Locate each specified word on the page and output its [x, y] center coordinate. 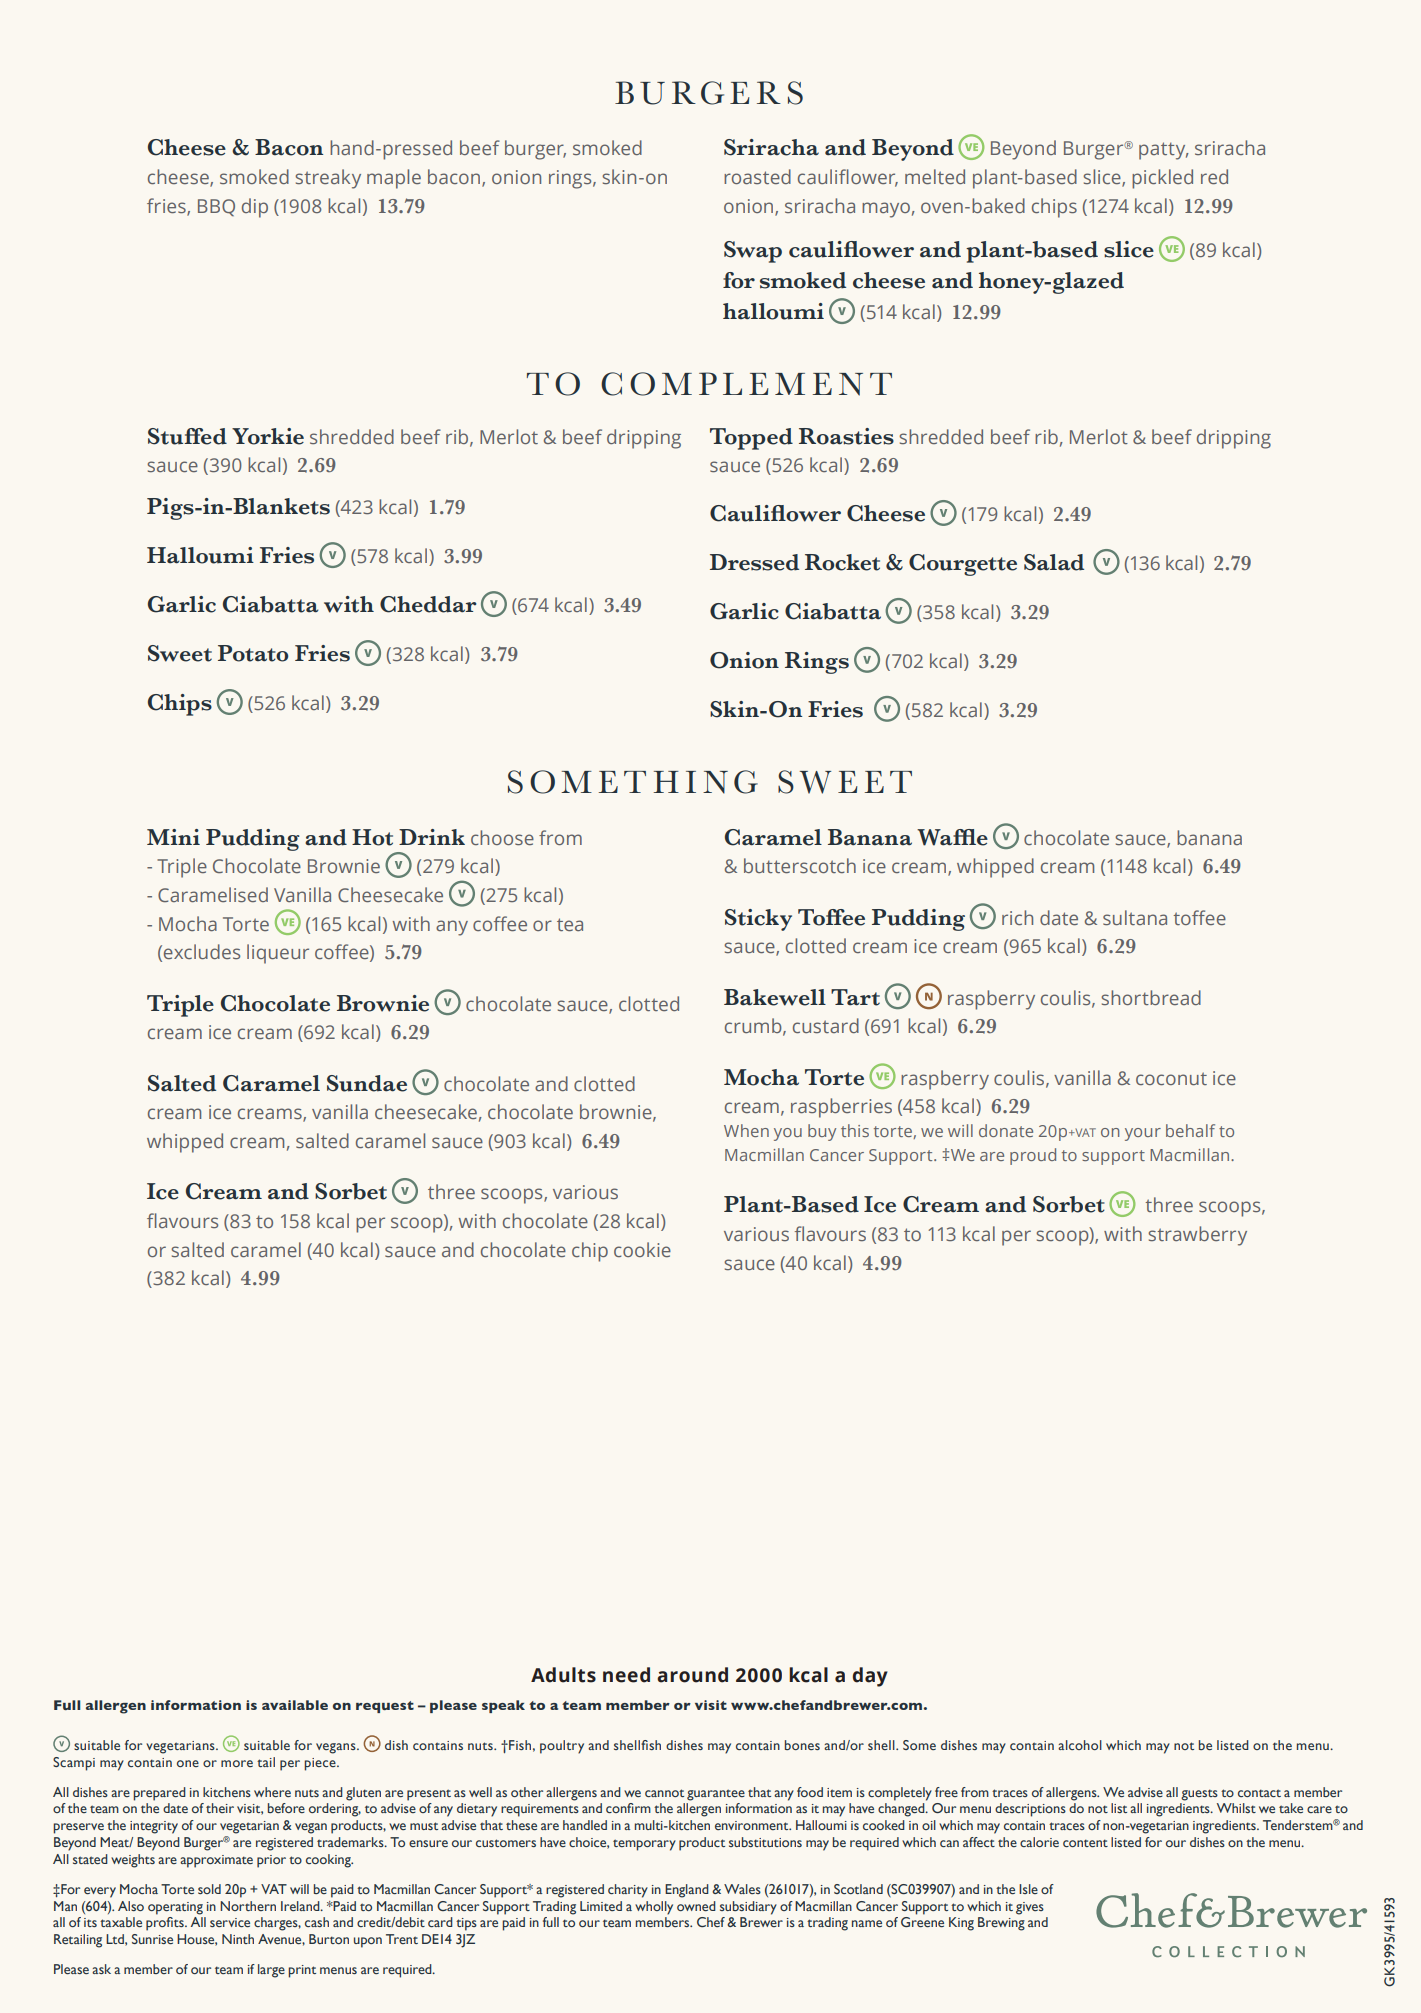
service [230, 1922]
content [1085, 1843]
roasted [757, 176]
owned [696, 1906]
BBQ [216, 207]
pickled [1162, 179]
